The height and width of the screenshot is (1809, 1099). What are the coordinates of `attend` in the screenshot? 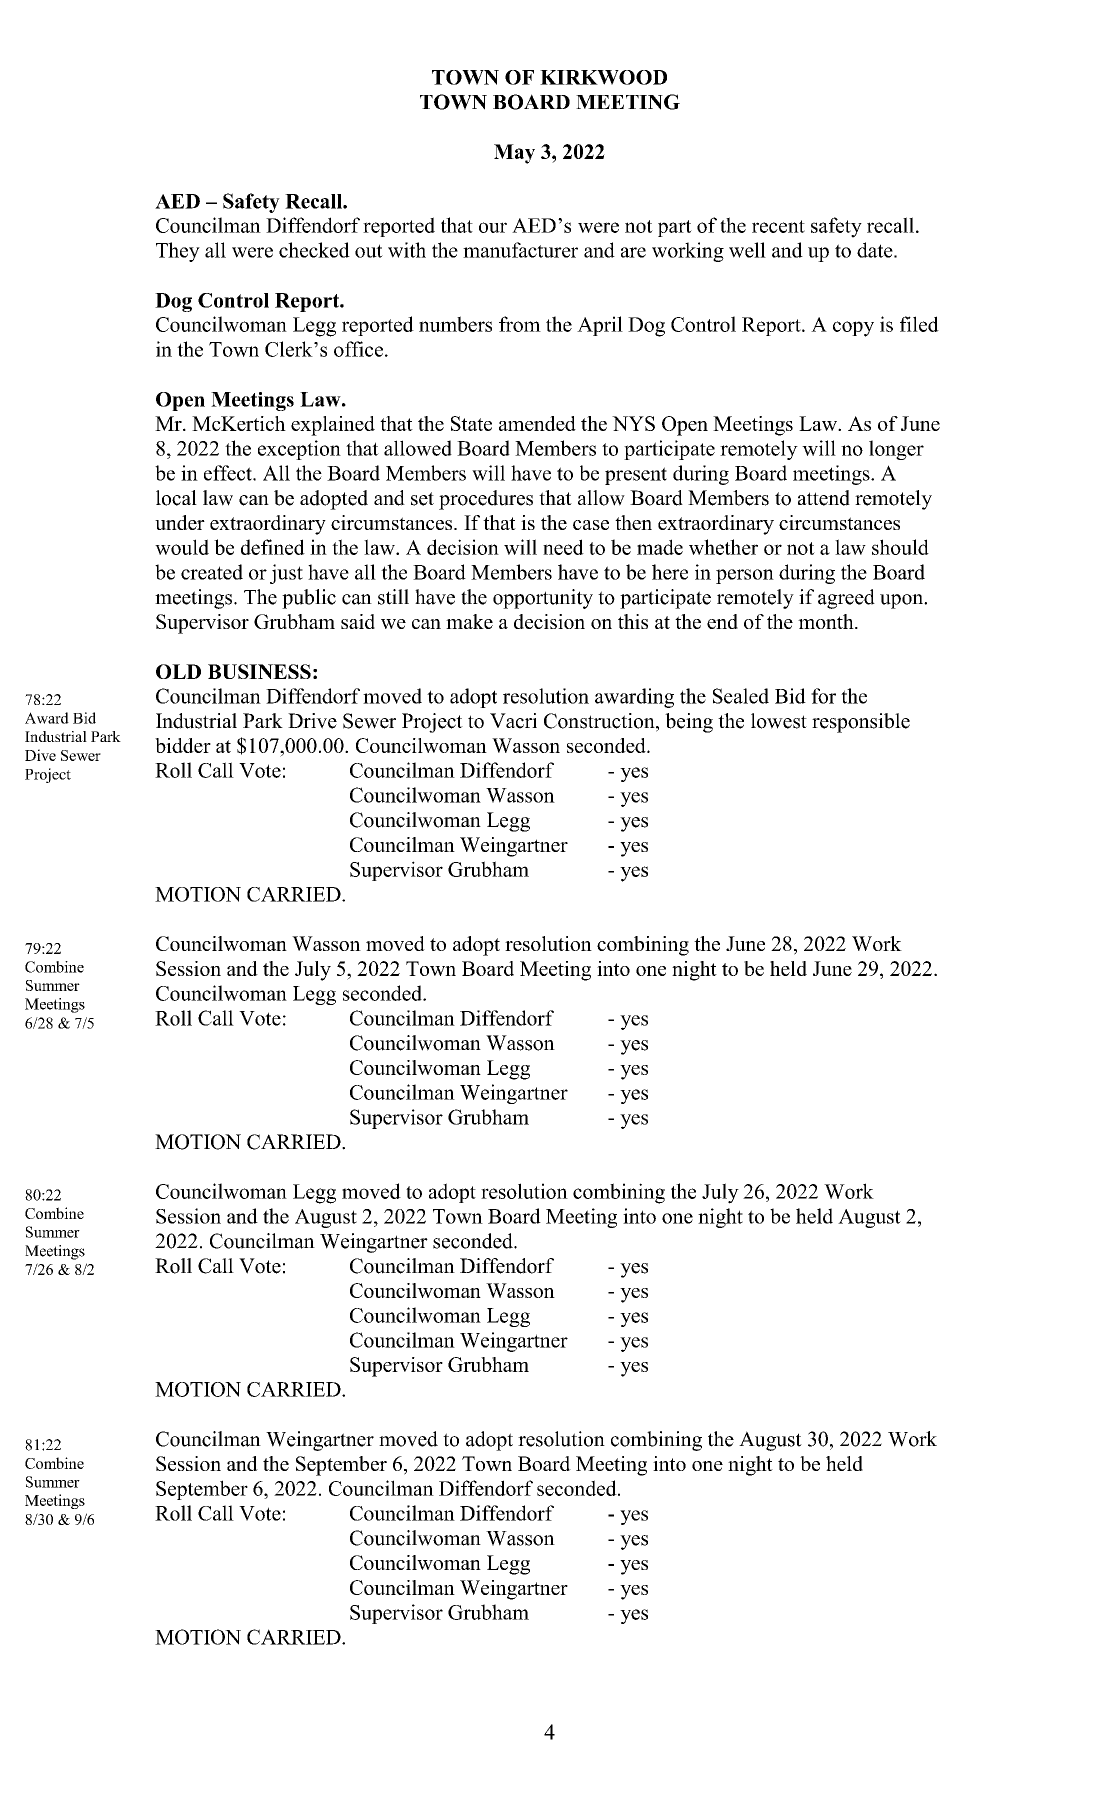 It's located at (824, 498).
